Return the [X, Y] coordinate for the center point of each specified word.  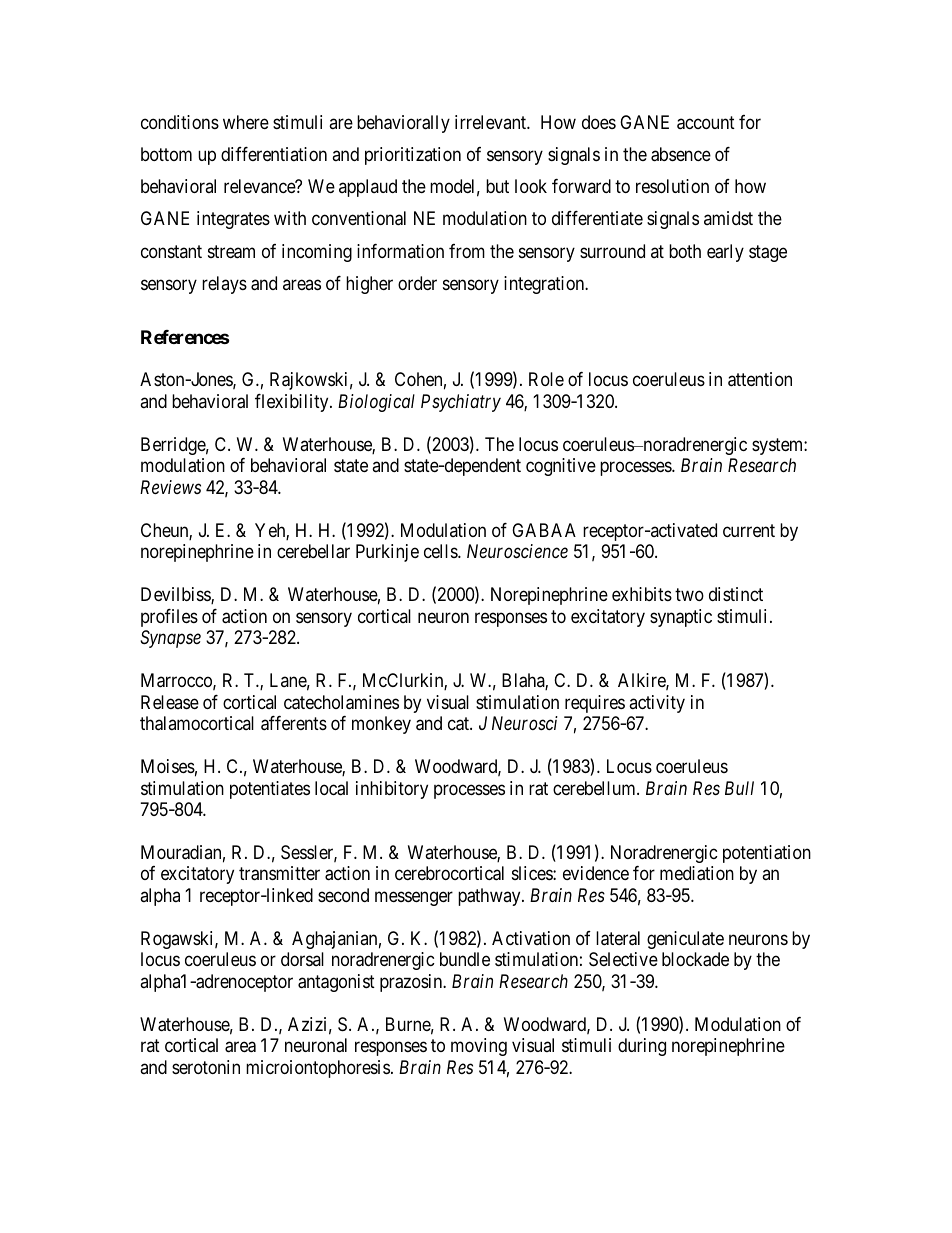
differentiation [274, 154]
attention [760, 379]
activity [657, 704]
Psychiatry [461, 403]
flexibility [293, 403]
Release [170, 702]
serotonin [206, 1067]
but [497, 186]
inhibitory [392, 790]
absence [681, 154]
